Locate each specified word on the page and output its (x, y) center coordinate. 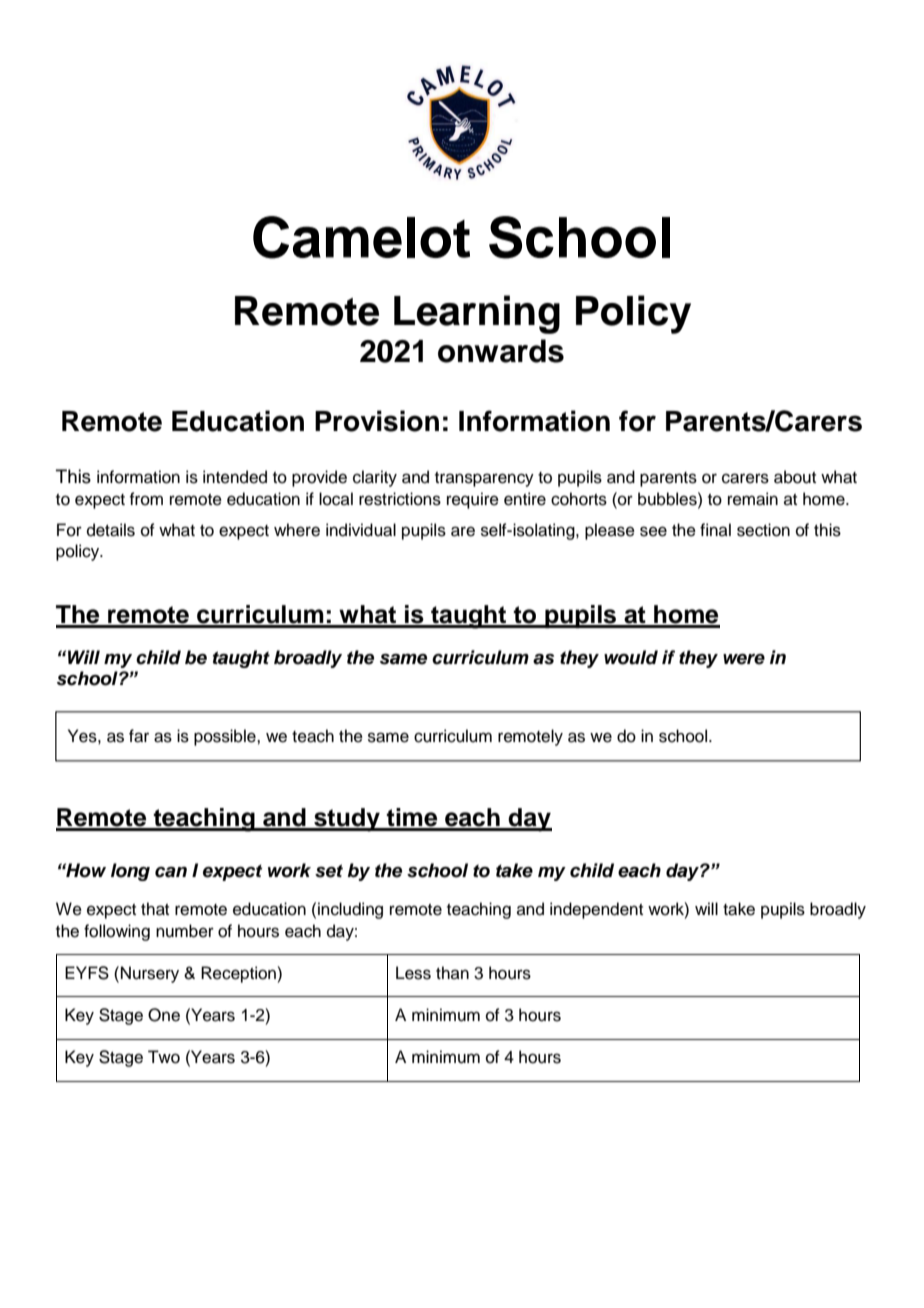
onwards (501, 351)
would (631, 657)
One (164, 1015)
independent (596, 910)
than (452, 972)
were (744, 659)
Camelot (361, 237)
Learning (477, 314)
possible (226, 737)
